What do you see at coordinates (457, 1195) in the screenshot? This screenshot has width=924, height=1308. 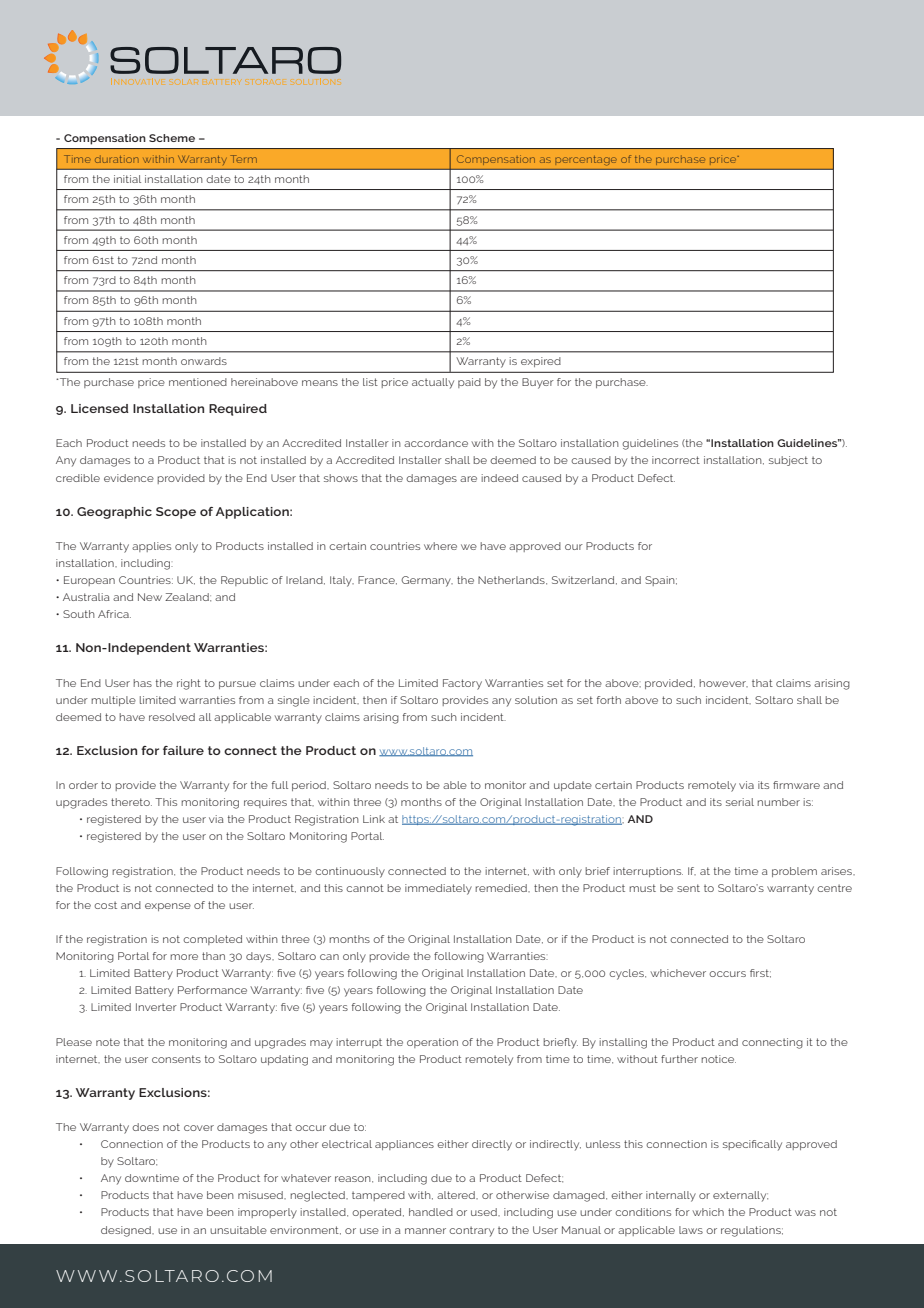 I see `altered` at bounding box center [457, 1195].
